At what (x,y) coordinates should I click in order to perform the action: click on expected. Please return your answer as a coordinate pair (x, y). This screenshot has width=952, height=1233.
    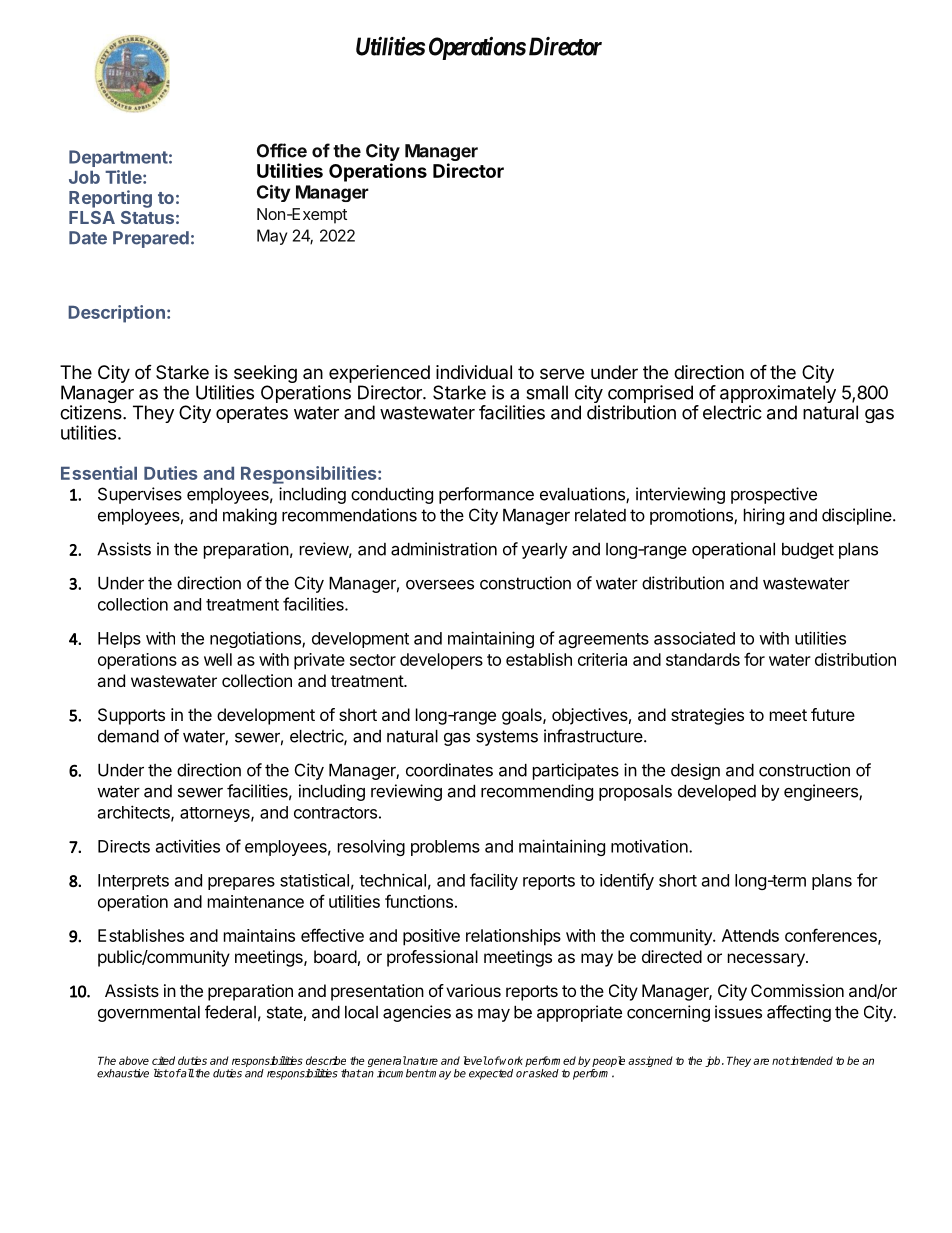
    Looking at the image, I should click on (491, 1074).
